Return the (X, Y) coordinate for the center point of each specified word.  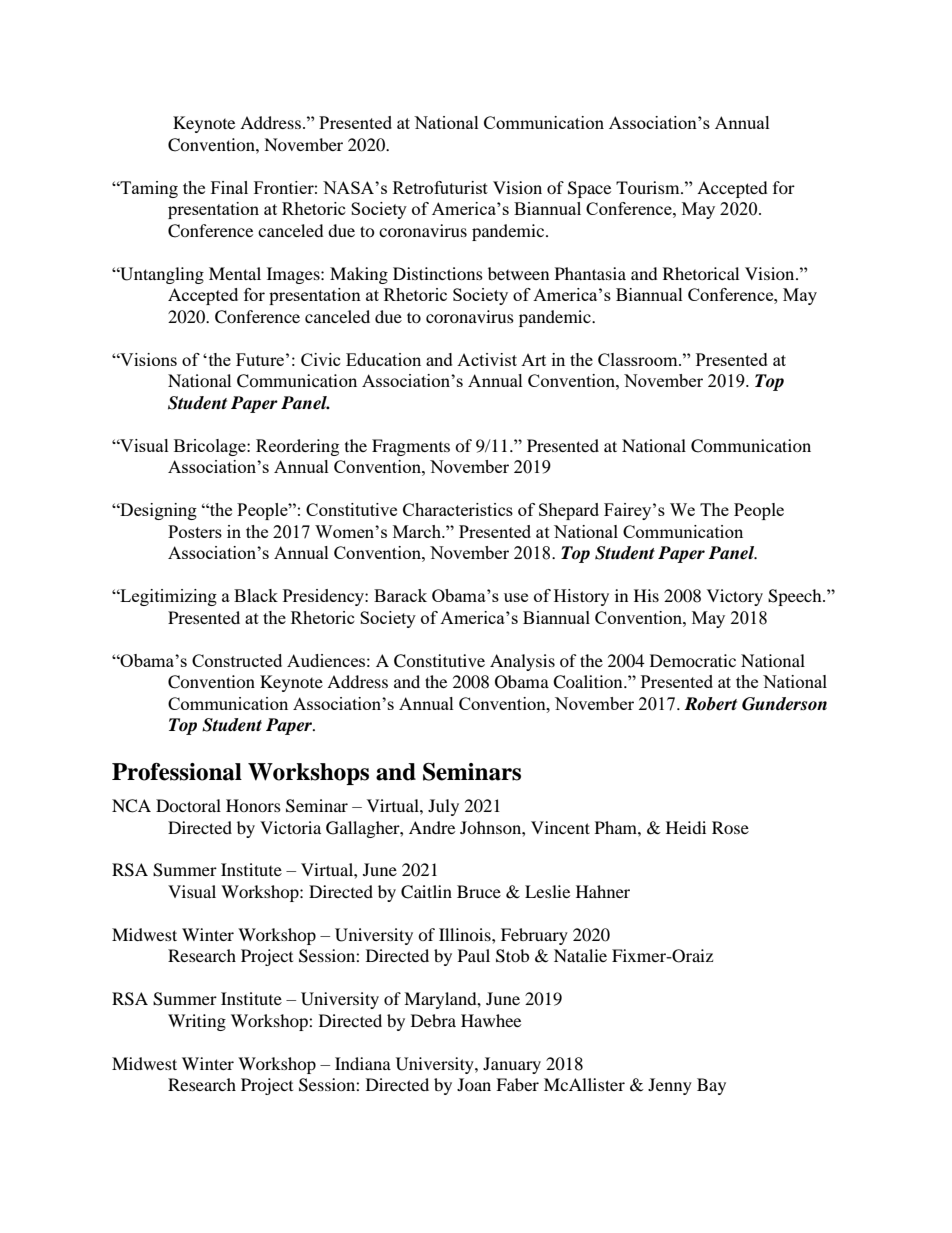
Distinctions (438, 273)
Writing (197, 1022)
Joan (474, 1084)
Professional (177, 772)
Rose (730, 827)
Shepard (569, 511)
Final (229, 187)
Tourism (649, 187)
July (443, 807)
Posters (195, 531)
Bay (711, 1086)
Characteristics (458, 509)
